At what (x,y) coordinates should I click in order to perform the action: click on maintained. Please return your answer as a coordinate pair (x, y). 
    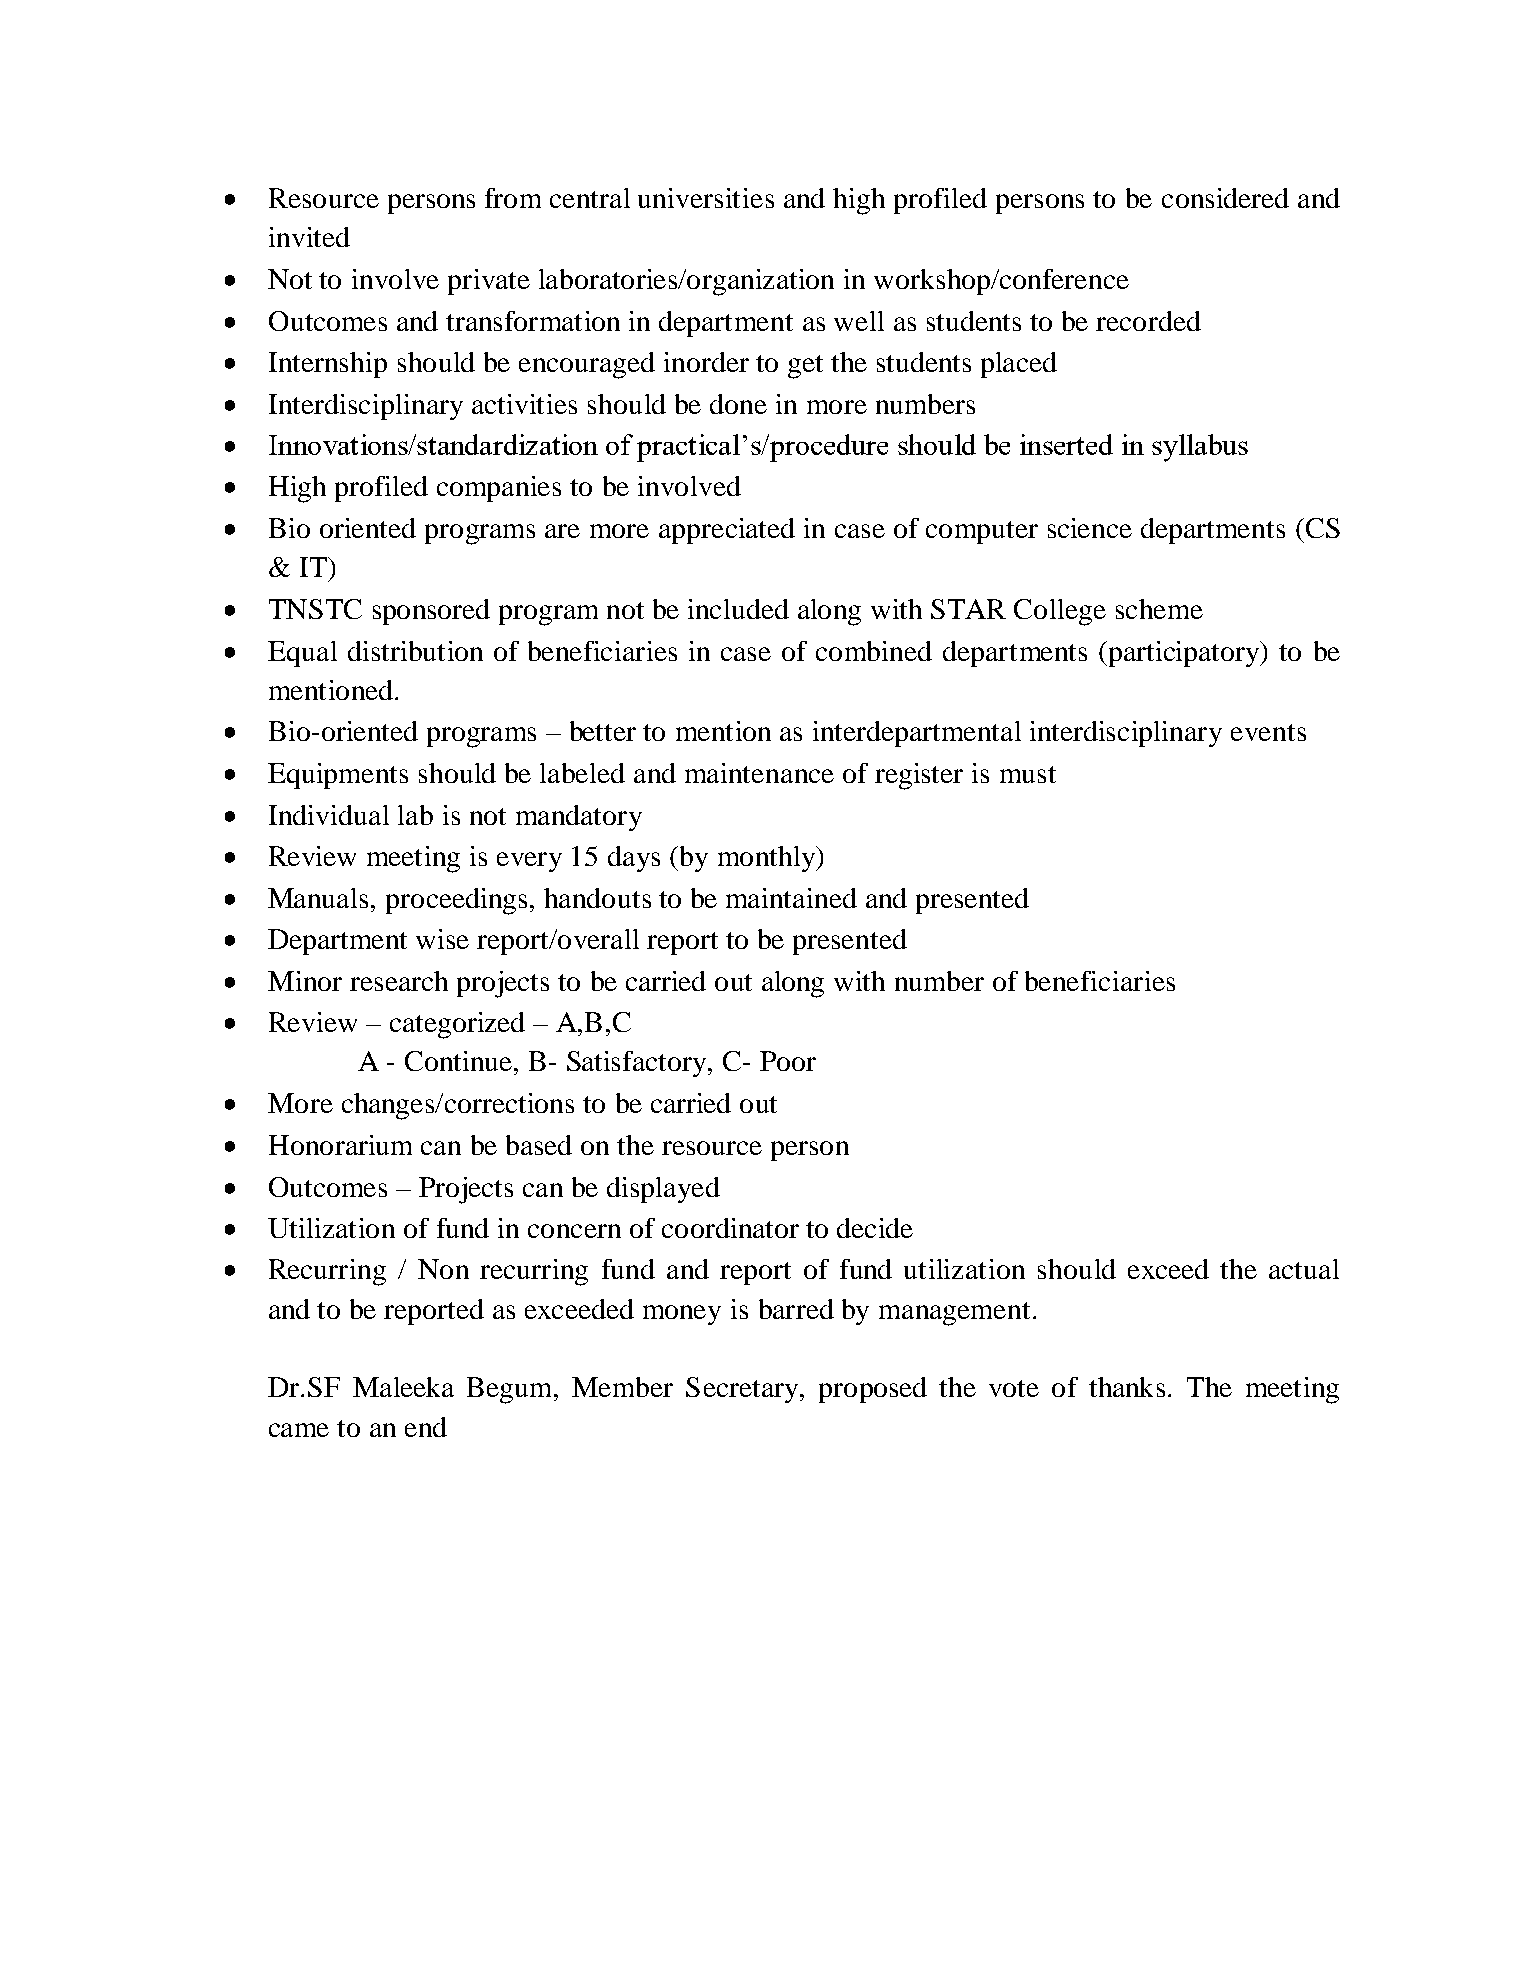
    Looking at the image, I should click on (791, 898).
